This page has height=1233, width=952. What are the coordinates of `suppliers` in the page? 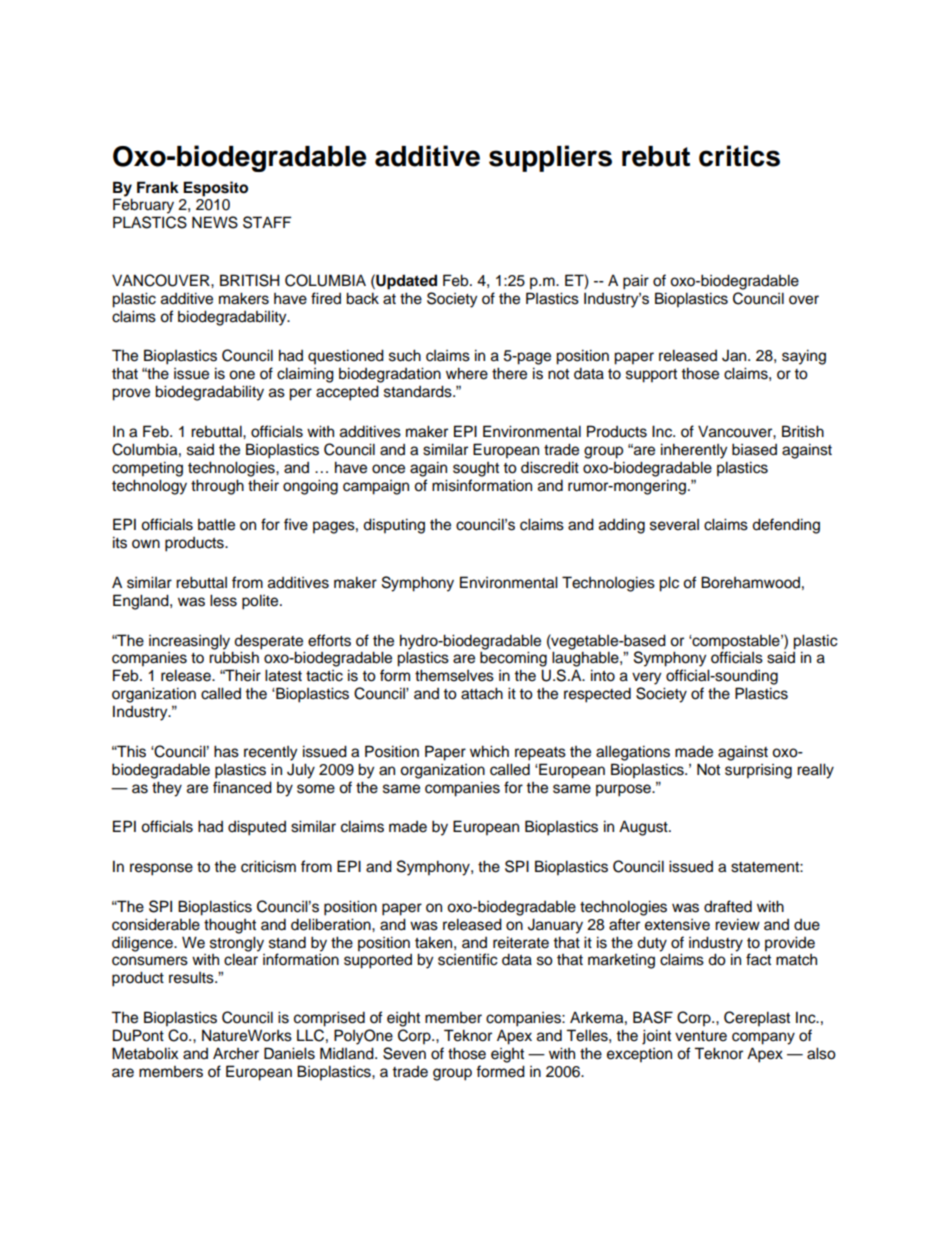 It's located at (550, 158).
